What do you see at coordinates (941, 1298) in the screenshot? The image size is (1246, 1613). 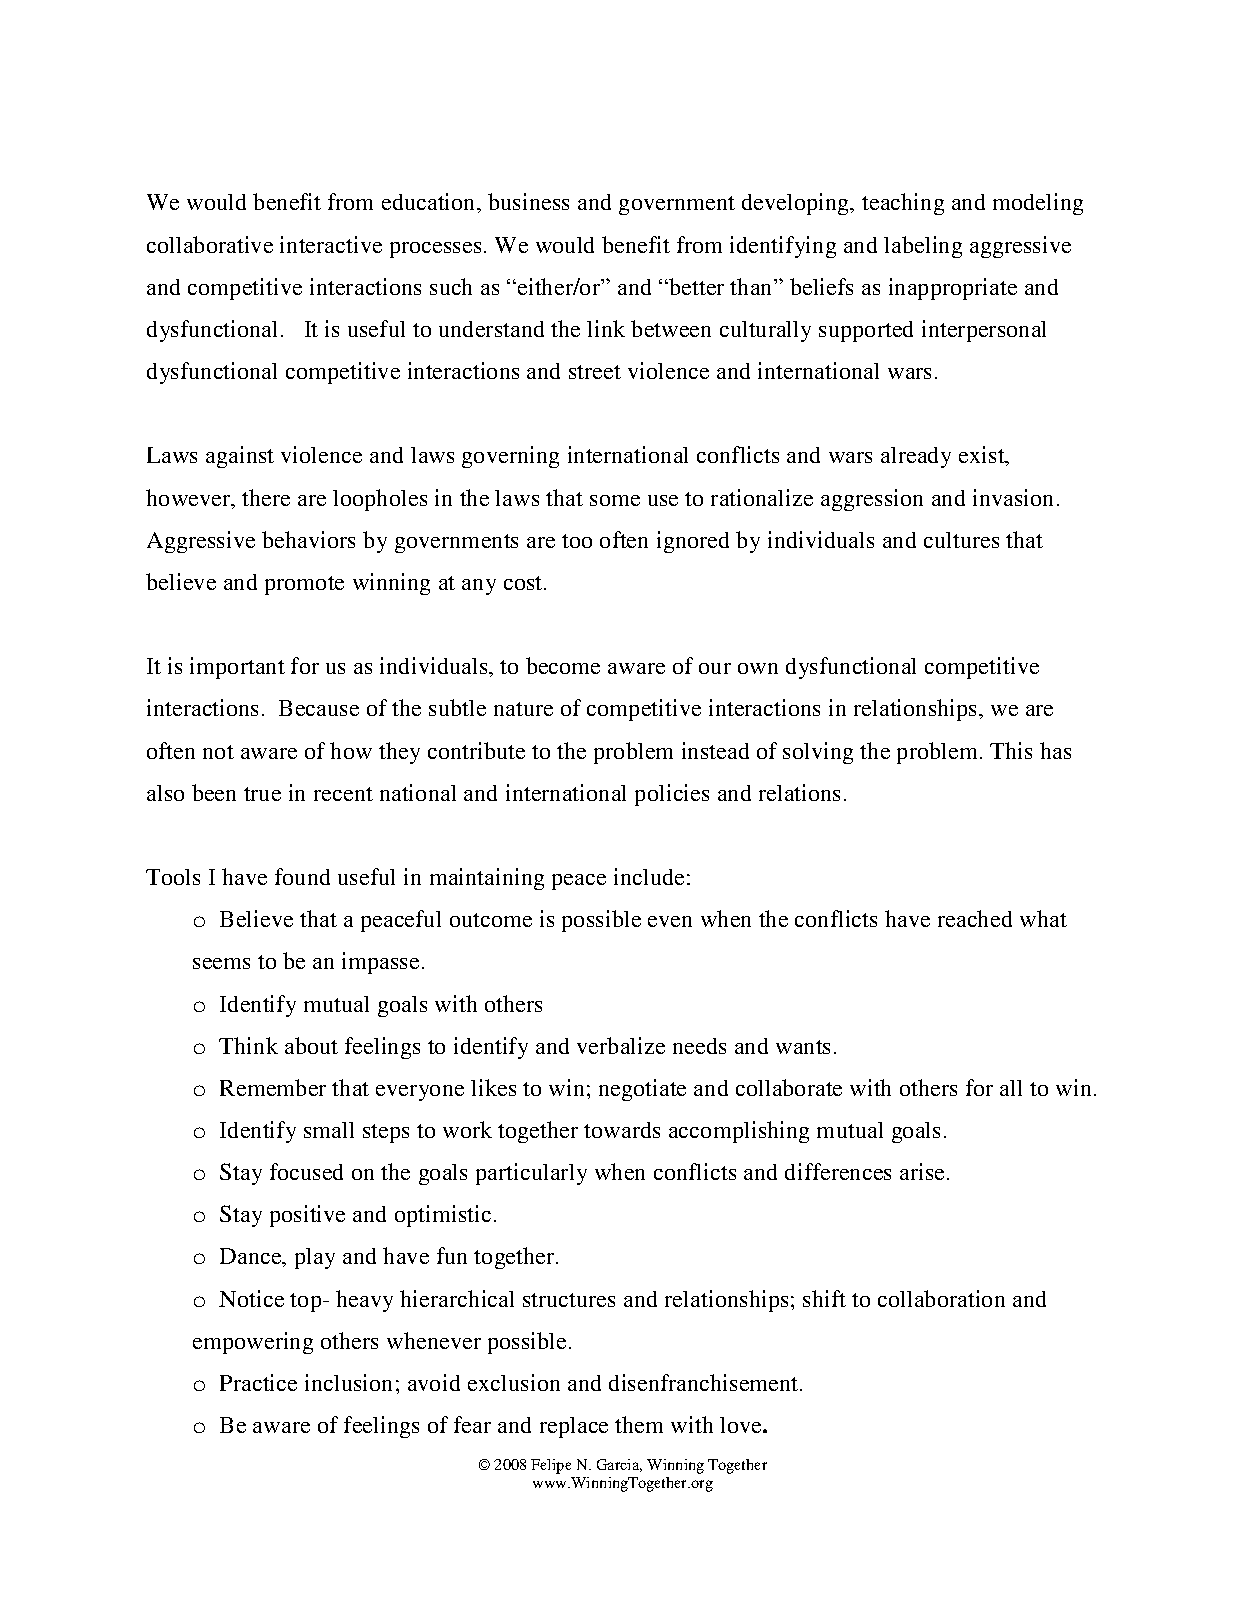 I see `collaboration` at bounding box center [941, 1298].
